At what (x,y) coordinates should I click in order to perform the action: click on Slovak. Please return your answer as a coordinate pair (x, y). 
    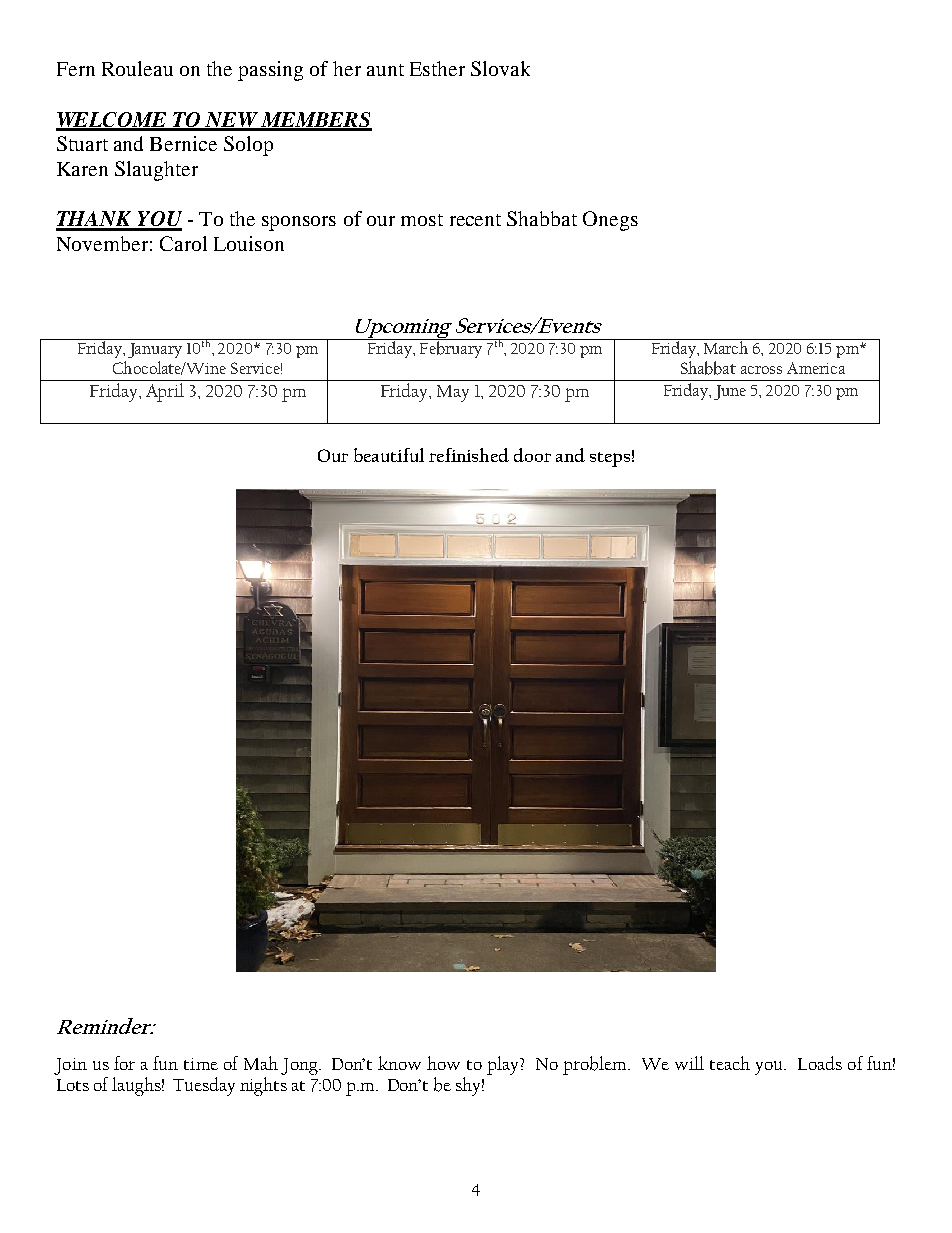
    Looking at the image, I should click on (500, 68).
